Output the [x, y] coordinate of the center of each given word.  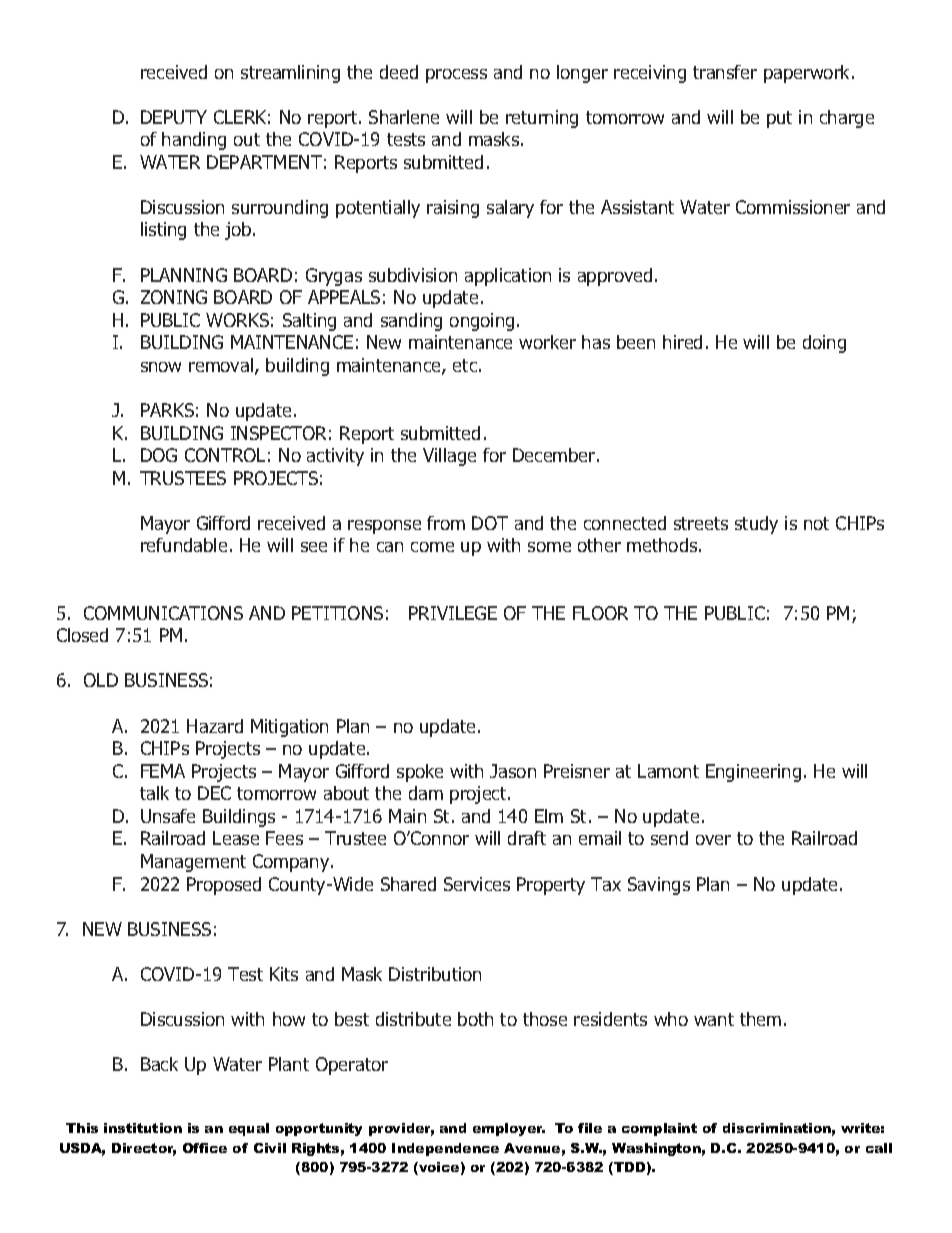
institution [143, 1128]
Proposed [224, 886]
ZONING [174, 297]
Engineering [753, 773]
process [456, 76]
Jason [513, 771]
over [713, 840]
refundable [184, 545]
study [756, 525]
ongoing [482, 322]
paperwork [808, 74]
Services [477, 884]
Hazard [215, 726]
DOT [490, 523]
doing [824, 344]
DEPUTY [174, 117]
